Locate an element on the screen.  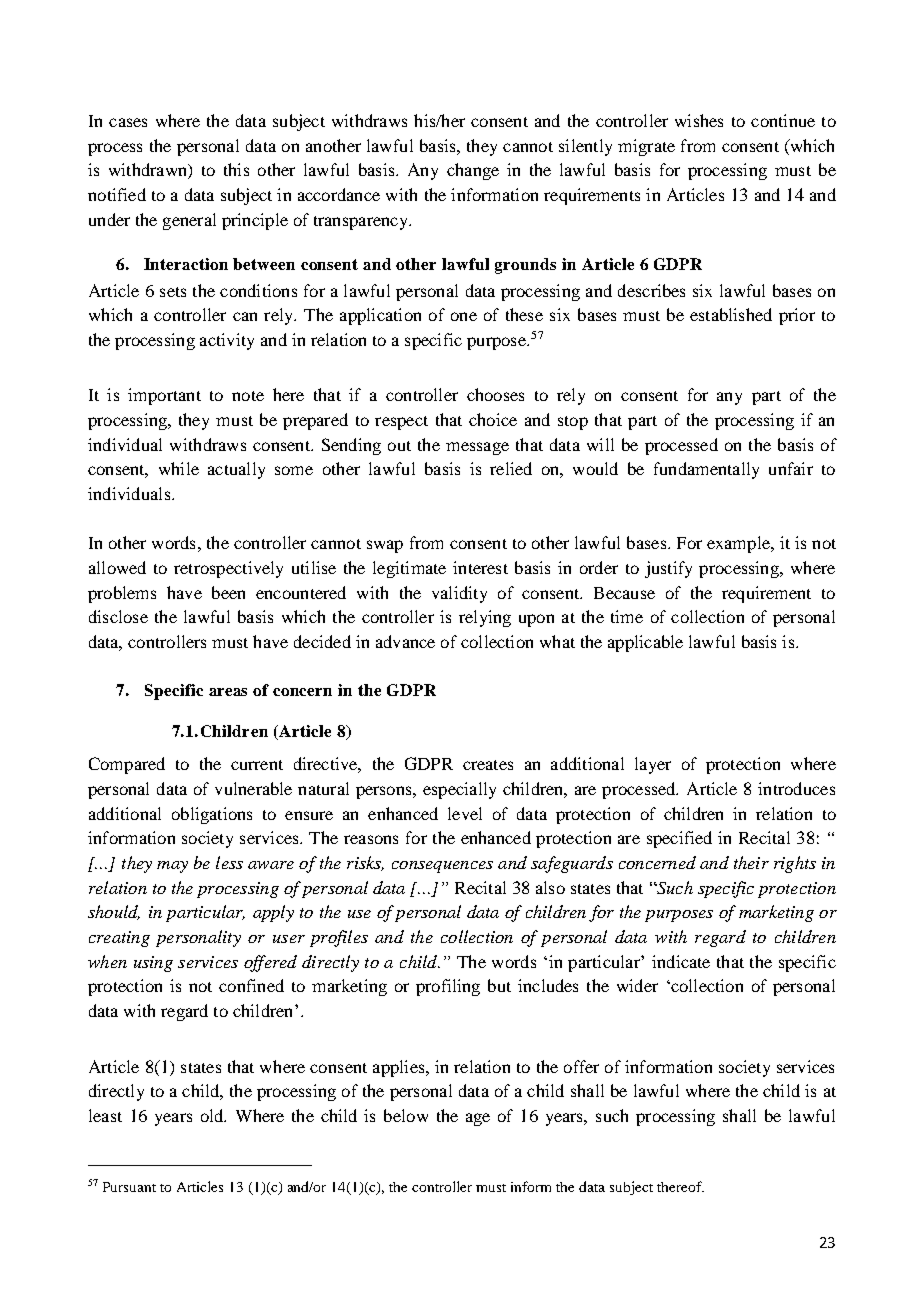
fundamentally is located at coordinates (706, 470).
